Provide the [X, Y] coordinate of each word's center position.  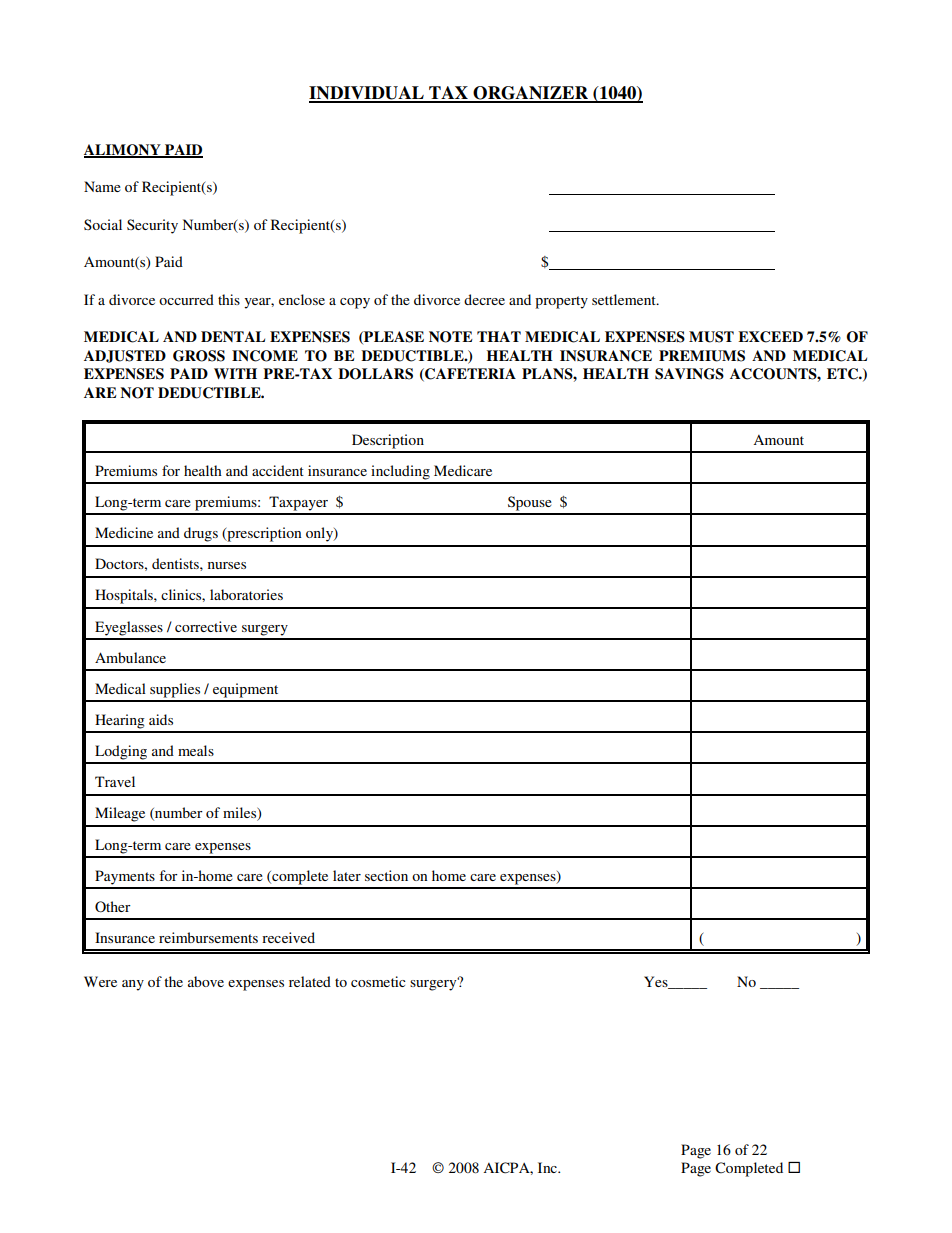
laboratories [246, 594]
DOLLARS [375, 374]
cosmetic [378, 981]
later [347, 875]
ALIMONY [123, 151]
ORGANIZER [531, 94]
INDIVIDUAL [367, 94]
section [386, 875]
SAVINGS [689, 374]
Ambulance [130, 657]
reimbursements [208, 937]
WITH [235, 373]
